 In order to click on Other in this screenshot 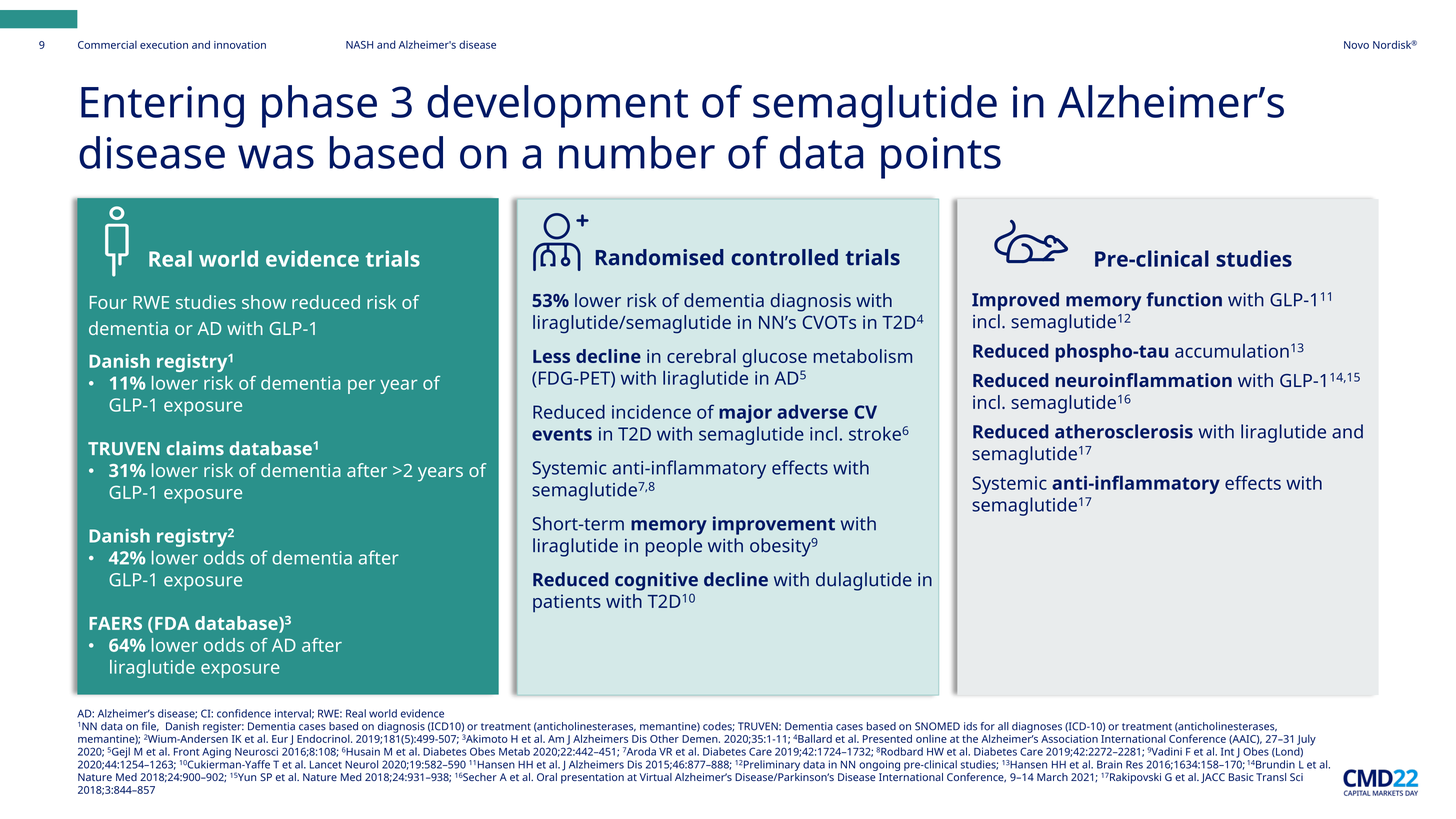, I will do `click(664, 738)`.
